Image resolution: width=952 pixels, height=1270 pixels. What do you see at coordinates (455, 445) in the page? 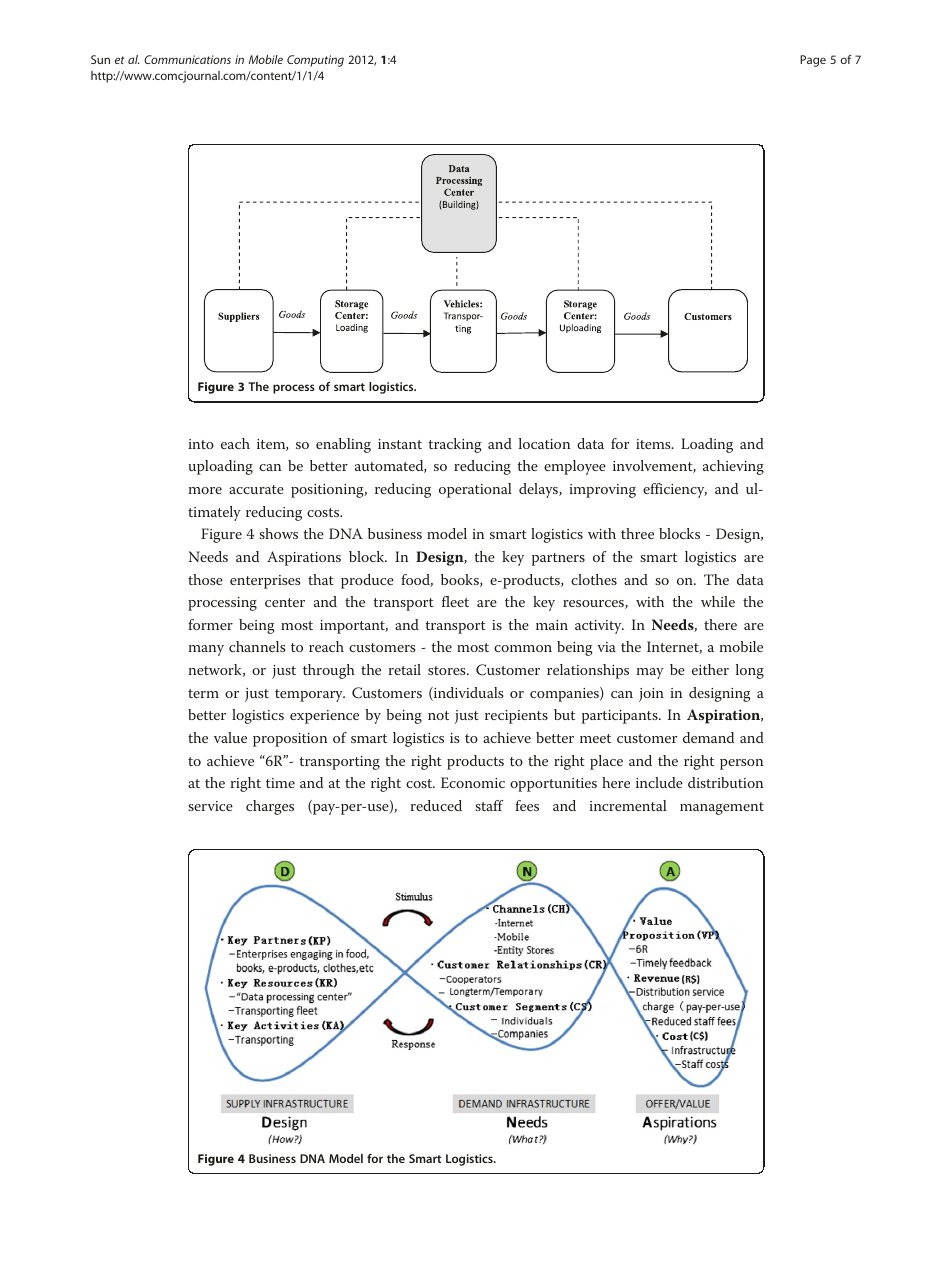
I see `tracking` at bounding box center [455, 445].
